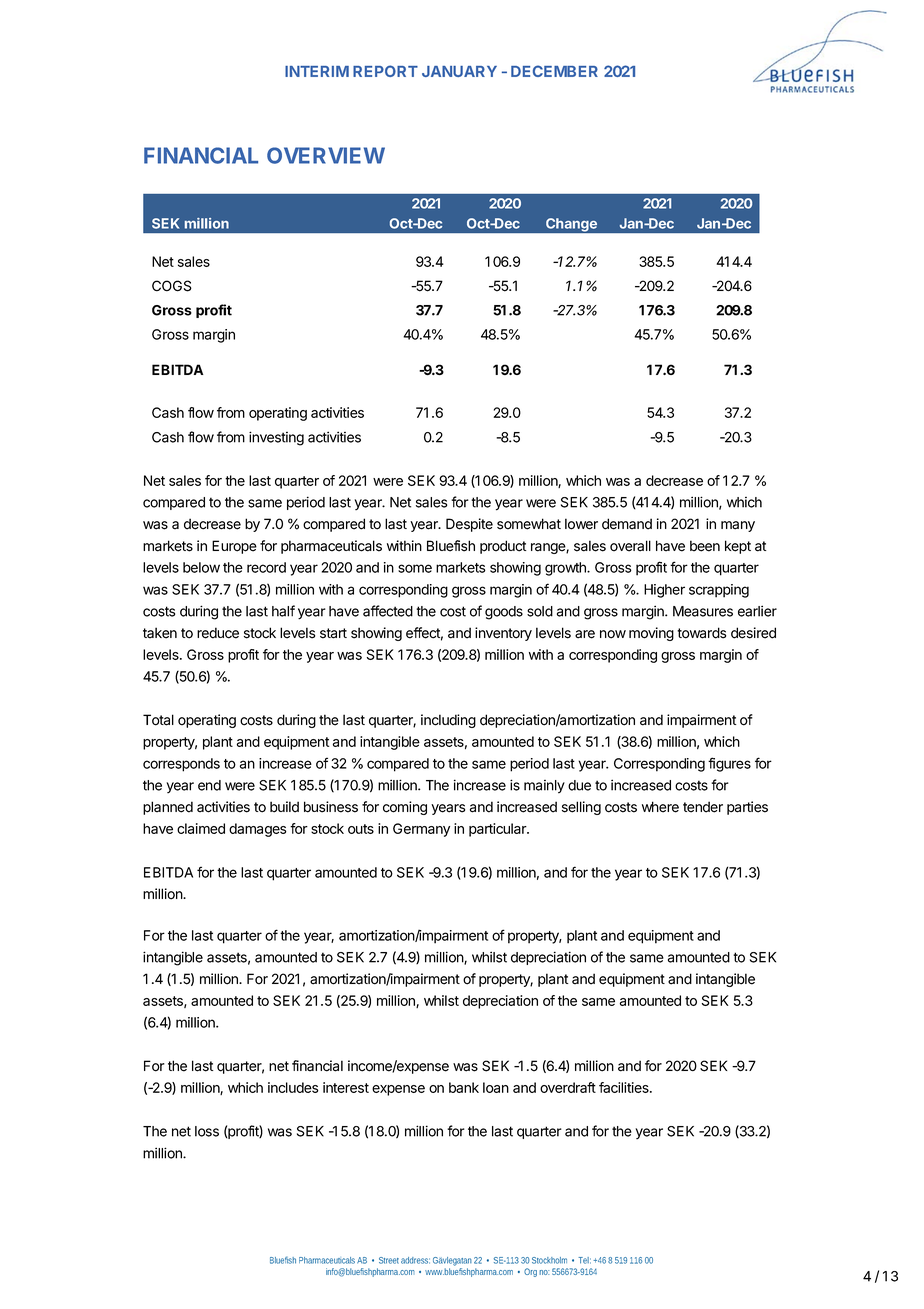 The height and width of the document is (1309, 924). What do you see at coordinates (218, 633) in the document?
I see `reduce` at bounding box center [218, 633].
